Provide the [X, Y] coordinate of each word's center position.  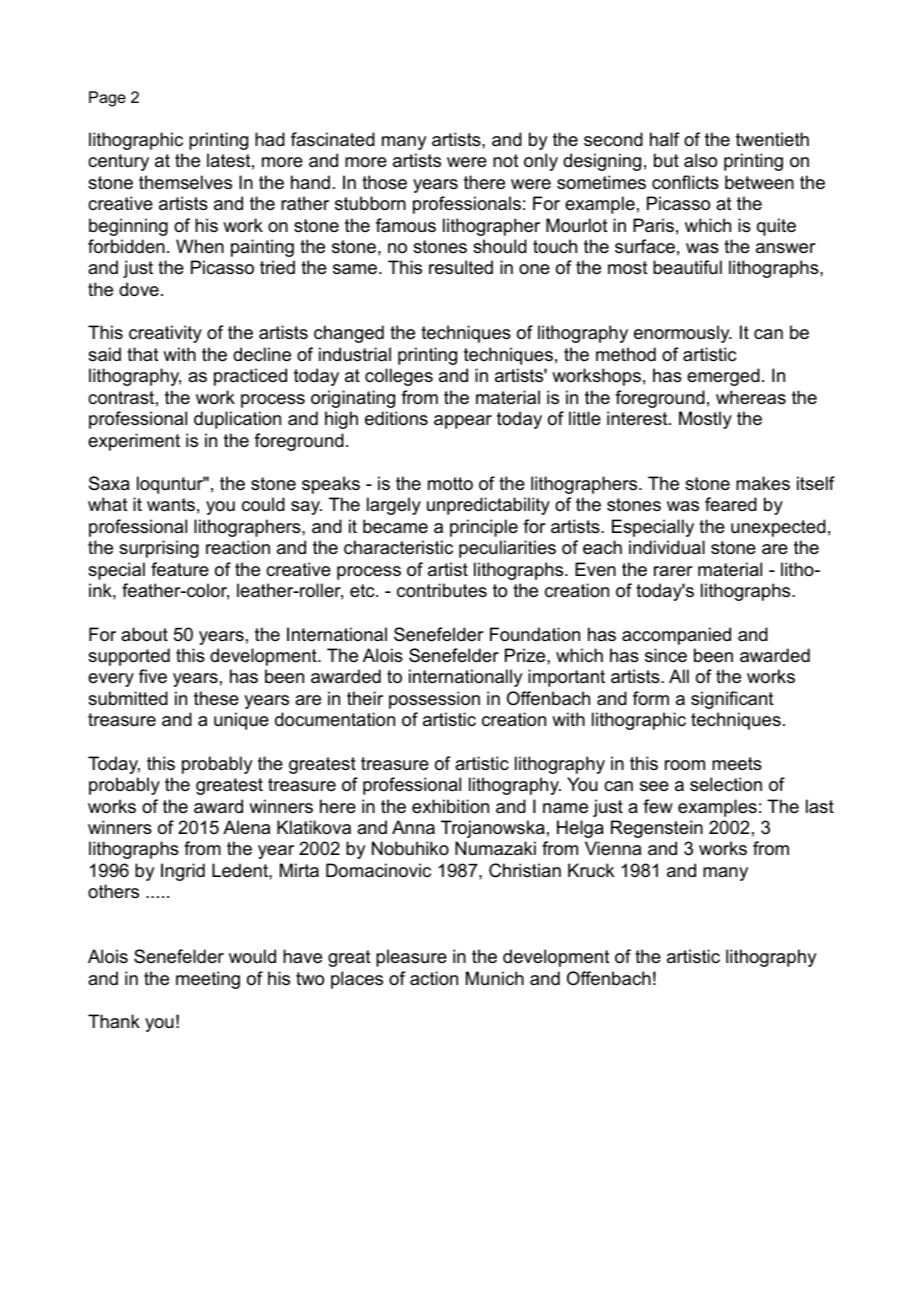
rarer [673, 571]
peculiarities [507, 549]
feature [180, 569]
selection [726, 784]
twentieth [772, 139]
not [506, 160]
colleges [399, 377]
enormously [683, 334]
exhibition [450, 806]
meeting [208, 980]
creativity [165, 334]
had [270, 139]
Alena [246, 827]
